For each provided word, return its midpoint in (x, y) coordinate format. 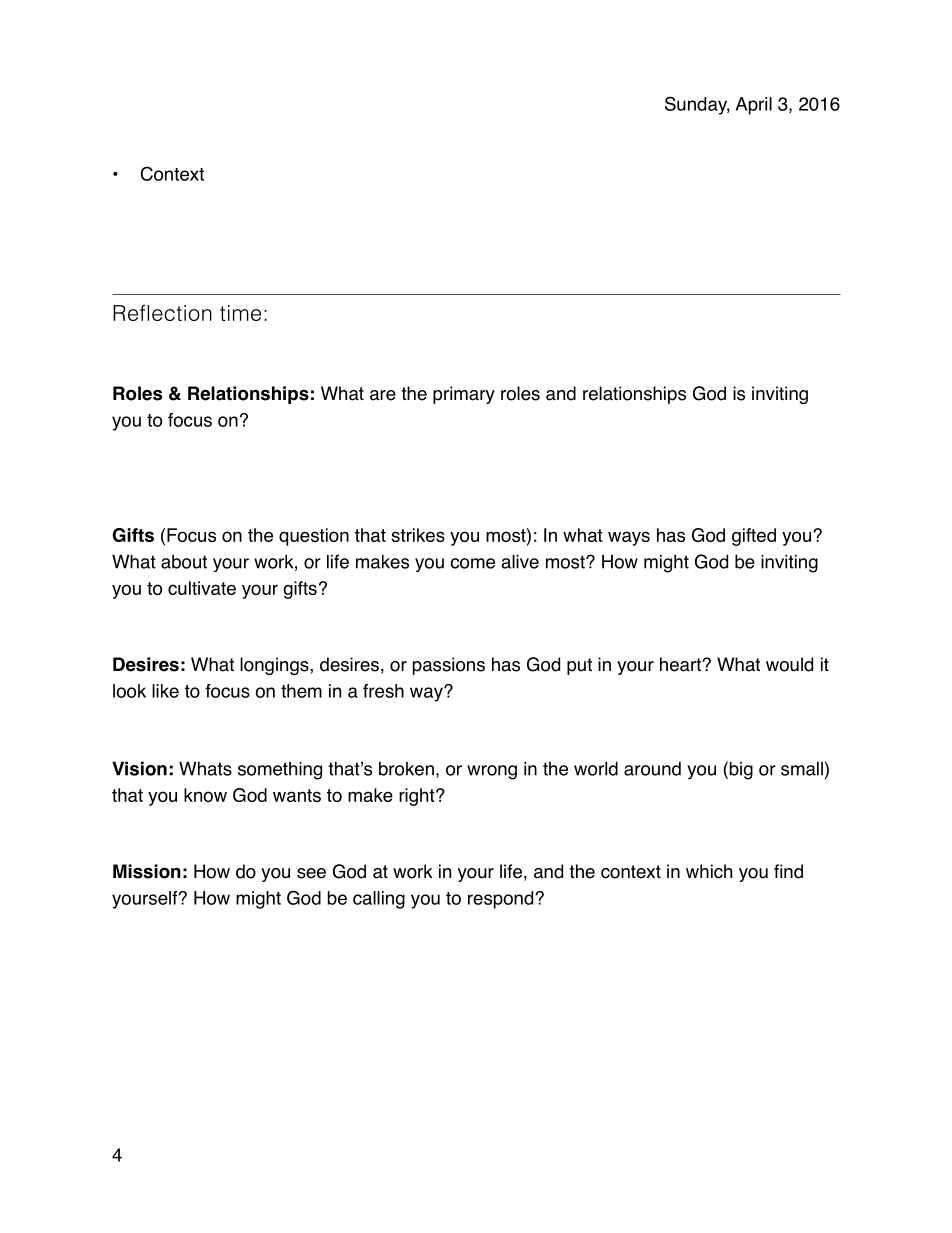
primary (464, 395)
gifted (754, 537)
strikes (418, 535)
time (240, 313)
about (184, 562)
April (754, 106)
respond (502, 900)
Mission (147, 871)
